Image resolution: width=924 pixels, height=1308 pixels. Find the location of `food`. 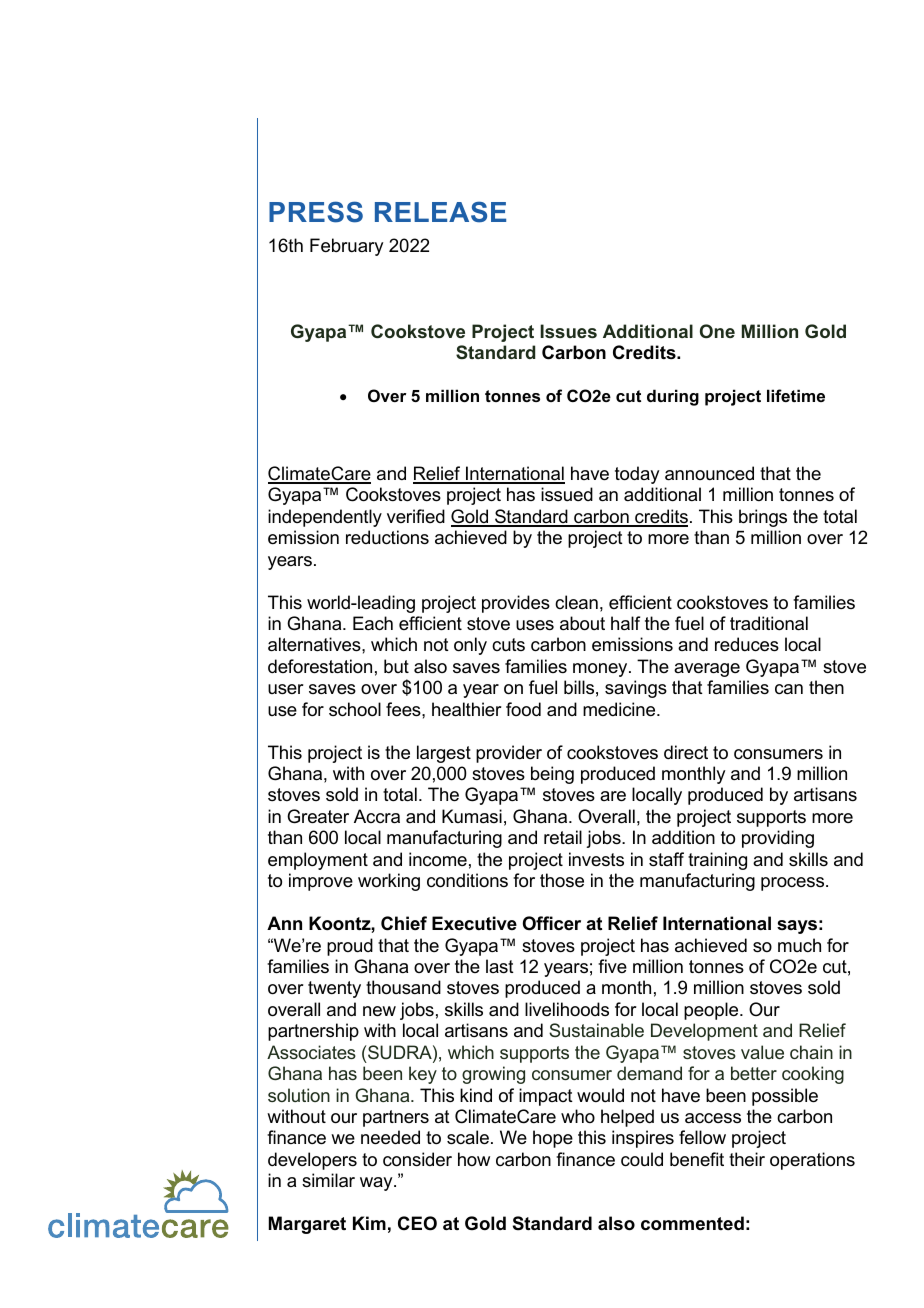

food is located at coordinates (523, 709).
